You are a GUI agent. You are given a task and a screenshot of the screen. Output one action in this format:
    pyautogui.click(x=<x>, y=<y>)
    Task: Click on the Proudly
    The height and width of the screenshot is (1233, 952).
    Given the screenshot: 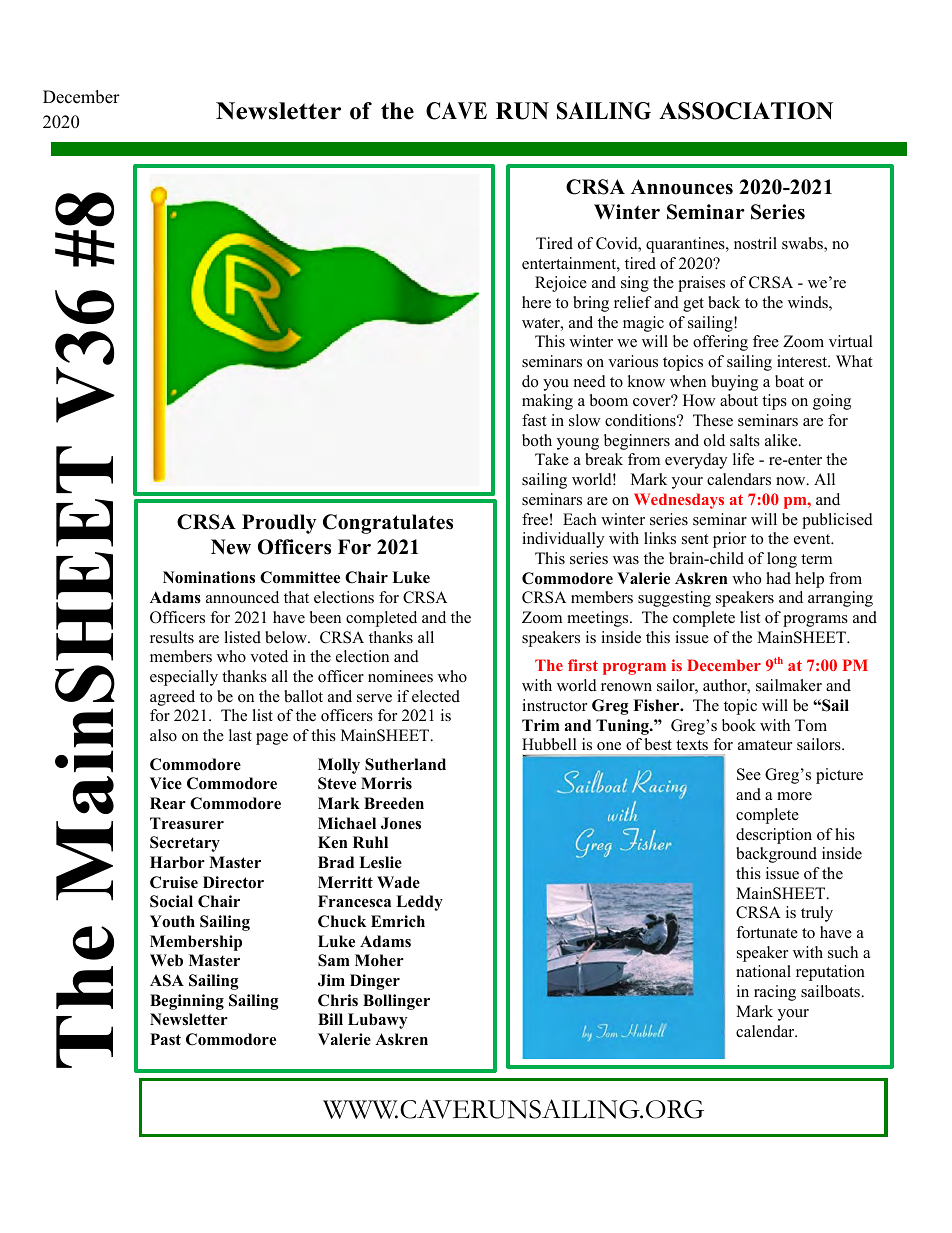 What is the action you would take?
    pyautogui.click(x=279, y=524)
